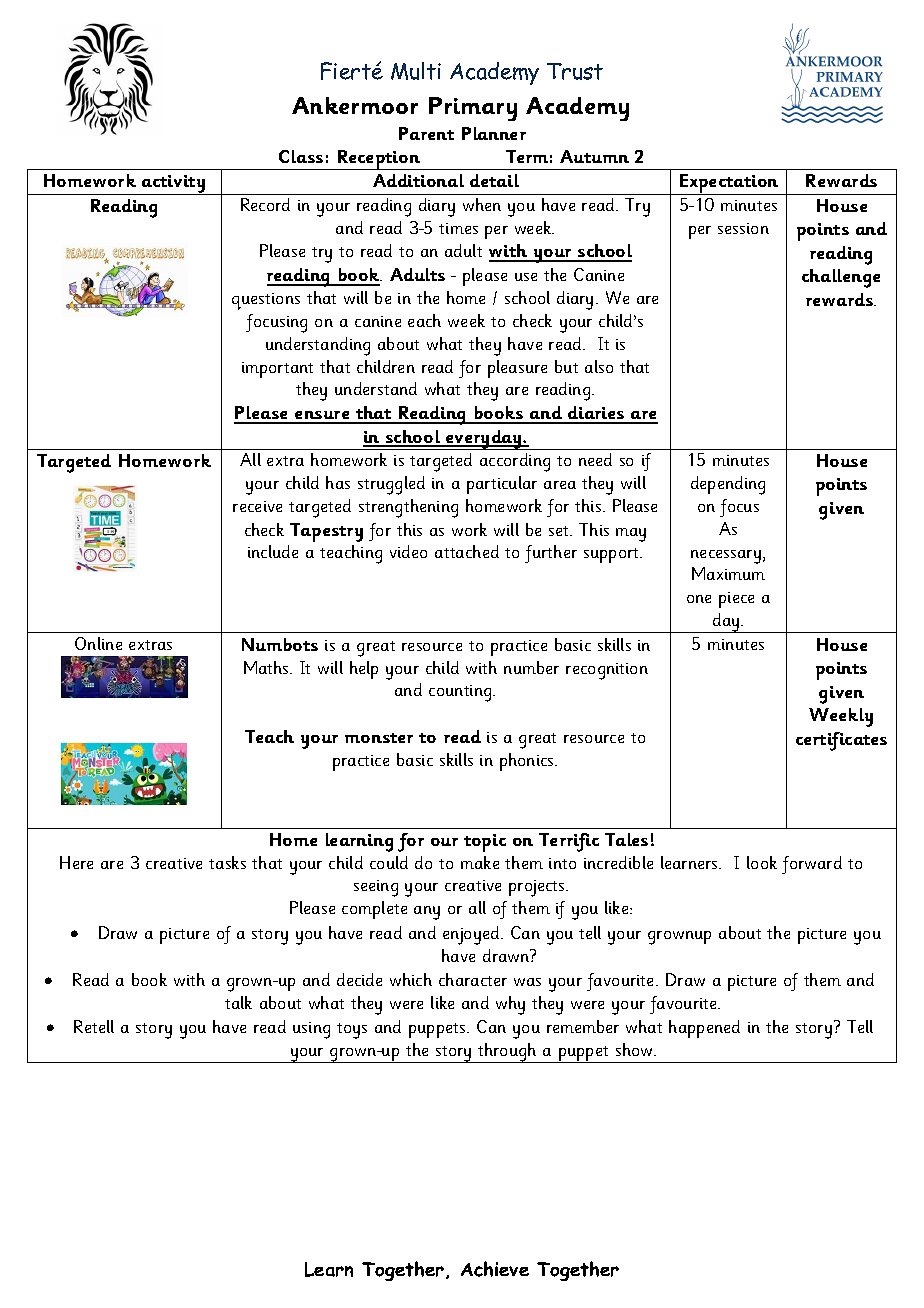  What do you see at coordinates (728, 485) in the page?
I see `depending` at bounding box center [728, 485].
